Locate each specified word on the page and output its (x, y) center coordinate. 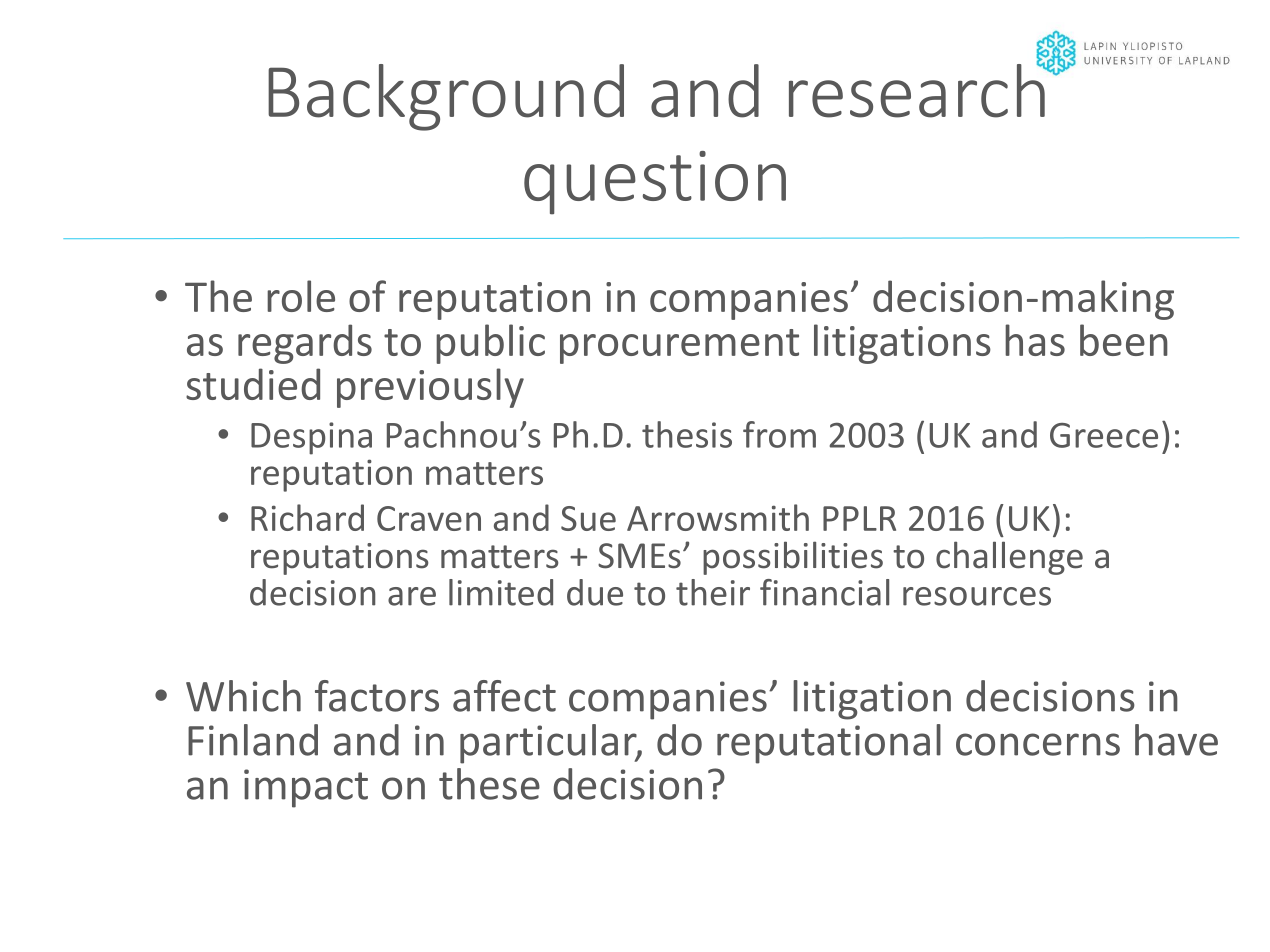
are (412, 596)
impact (306, 788)
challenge (1009, 558)
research (918, 89)
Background (446, 97)
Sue (588, 518)
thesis (687, 434)
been (1124, 340)
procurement (679, 346)
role (301, 296)
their (713, 592)
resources (977, 596)
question (655, 183)
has (1035, 340)
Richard (307, 517)
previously (430, 388)
